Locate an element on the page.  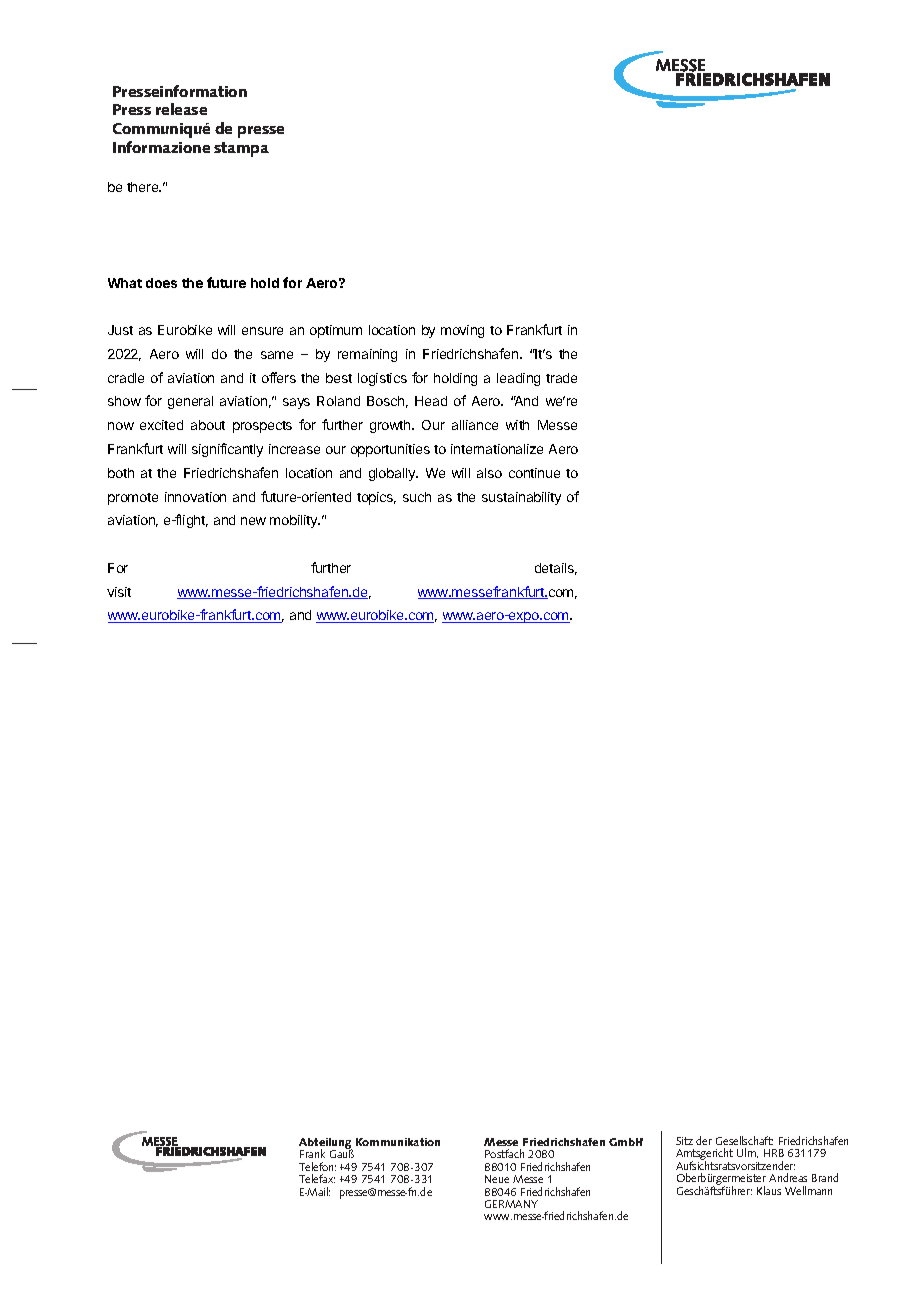
visit is located at coordinates (119, 592).
